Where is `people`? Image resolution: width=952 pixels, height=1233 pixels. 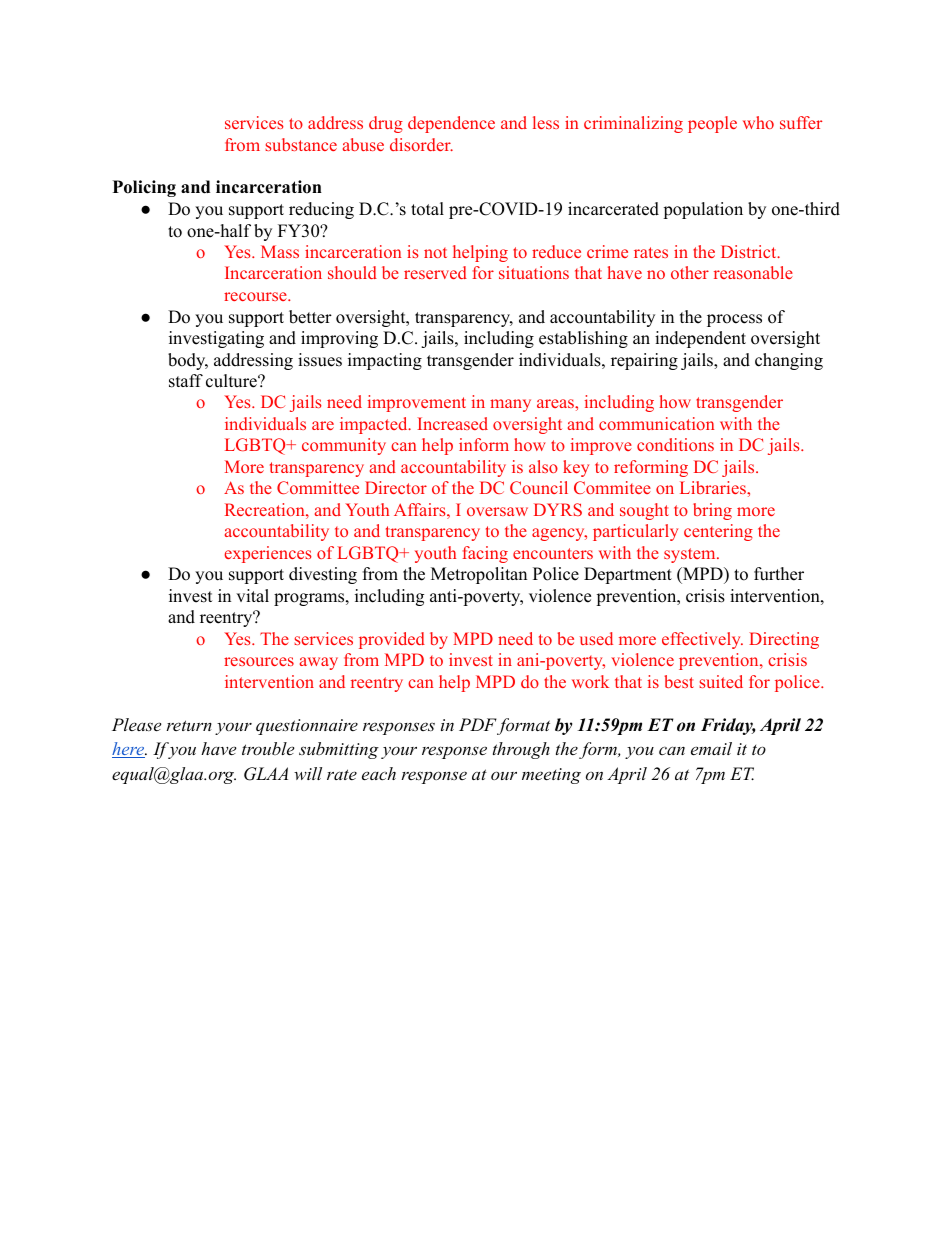
people is located at coordinates (712, 124).
